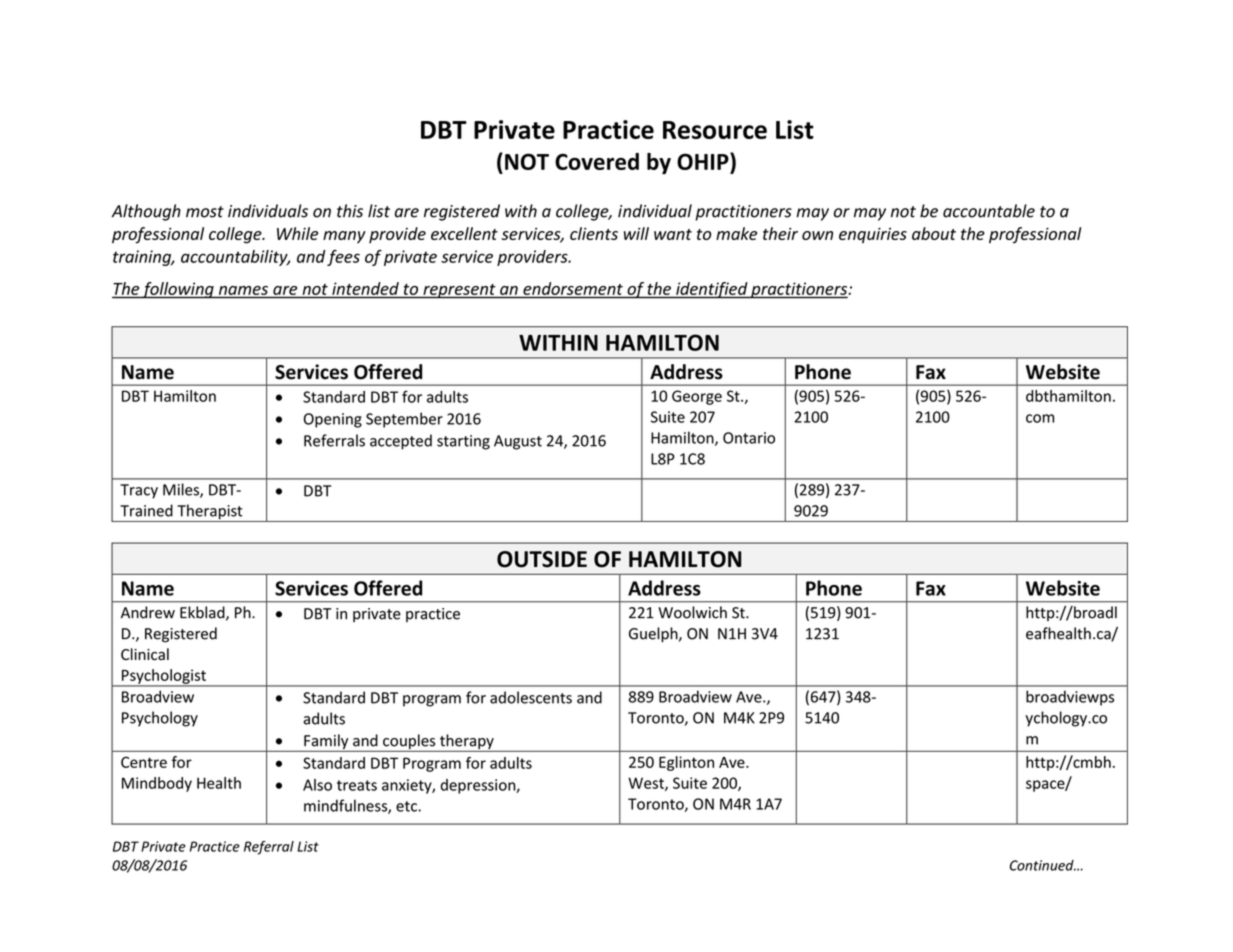  Describe the element at coordinates (597, 161) in the page. I see `Covered` at that location.
